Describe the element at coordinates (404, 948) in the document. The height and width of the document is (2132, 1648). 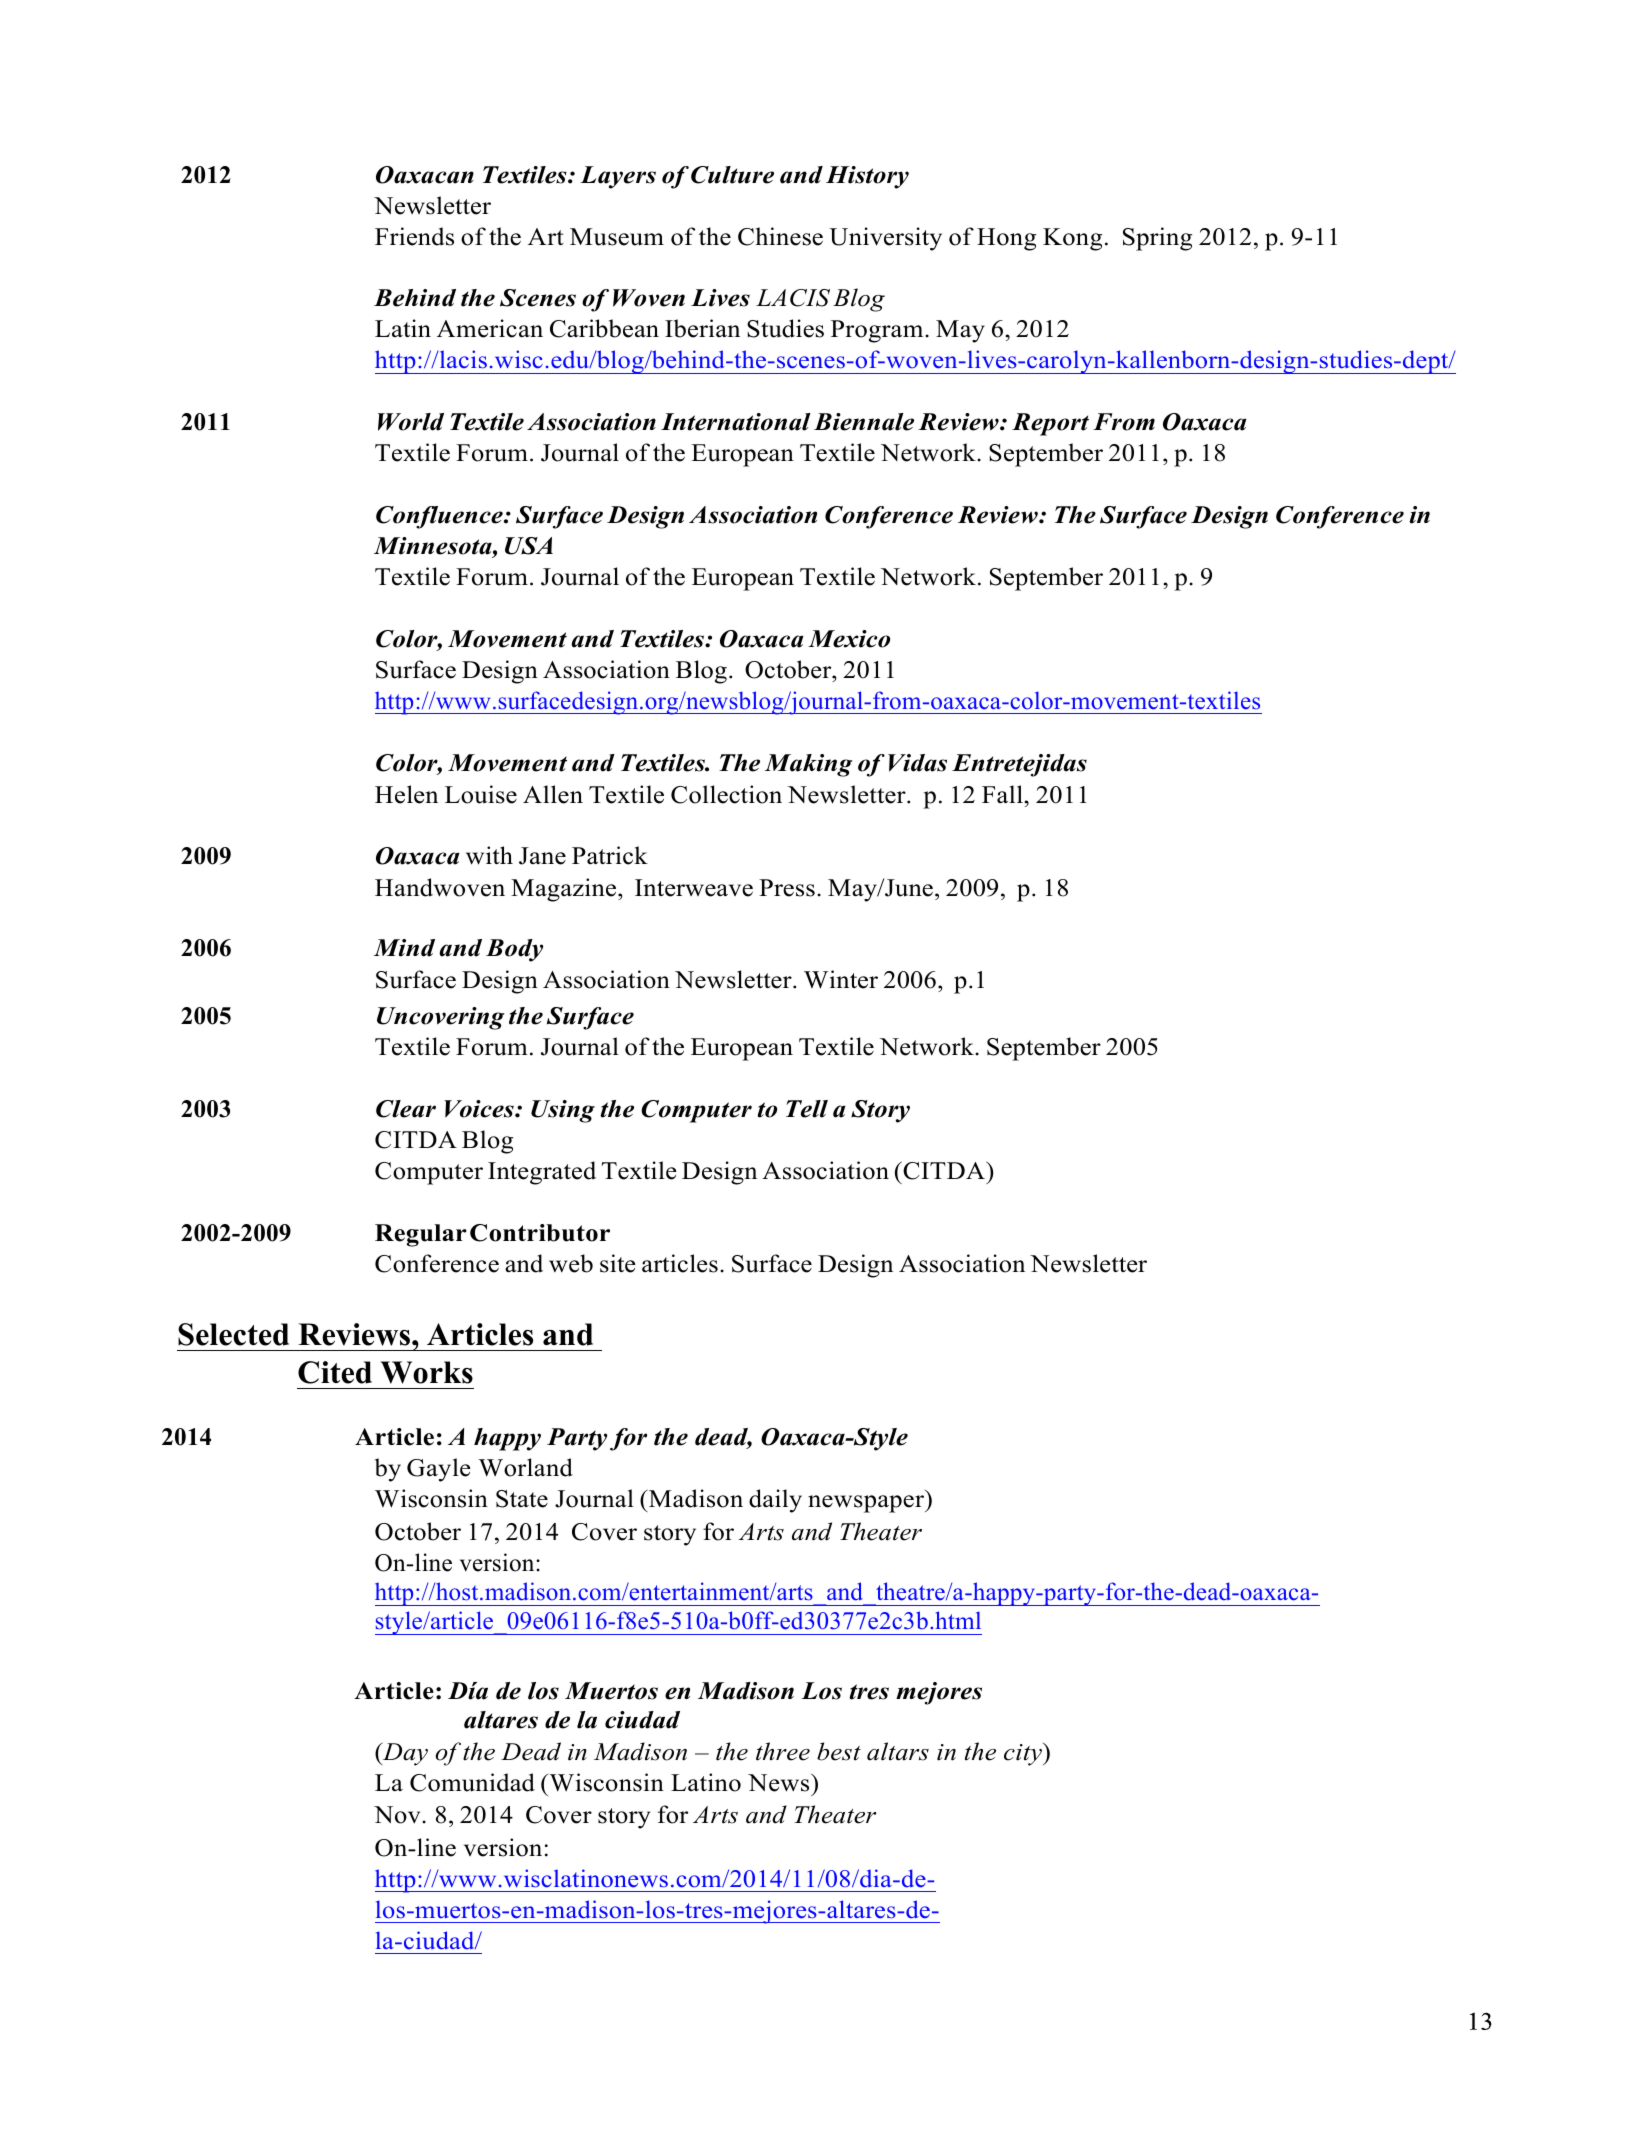
I see `Mind` at that location.
